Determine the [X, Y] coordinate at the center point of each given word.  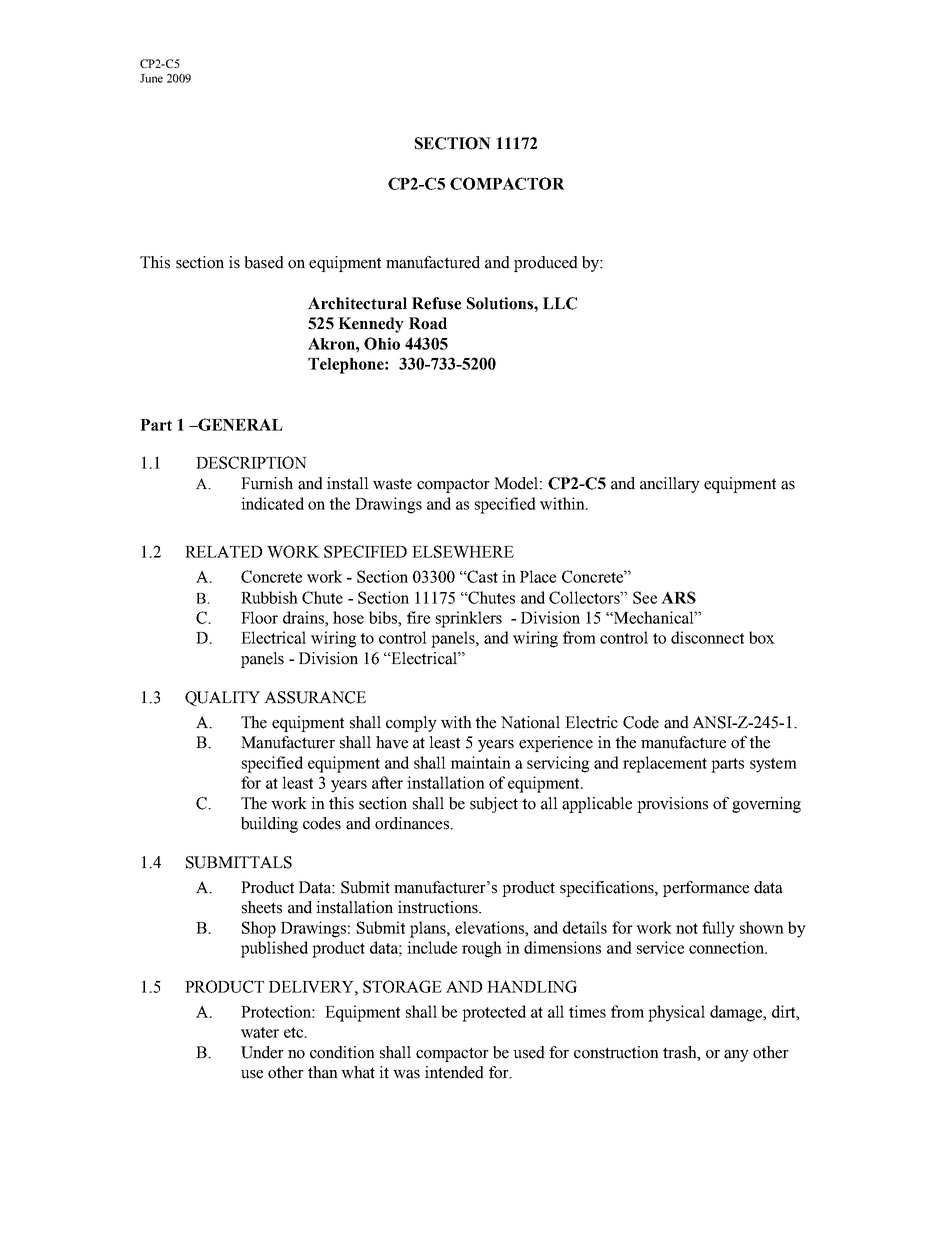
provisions [672, 805]
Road [428, 323]
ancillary [670, 485]
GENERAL [240, 424]
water [260, 1032]
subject [494, 805]
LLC [560, 303]
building [269, 825]
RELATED [223, 551]
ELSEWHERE [463, 551]
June [151, 78]
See [645, 597]
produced [546, 264]
